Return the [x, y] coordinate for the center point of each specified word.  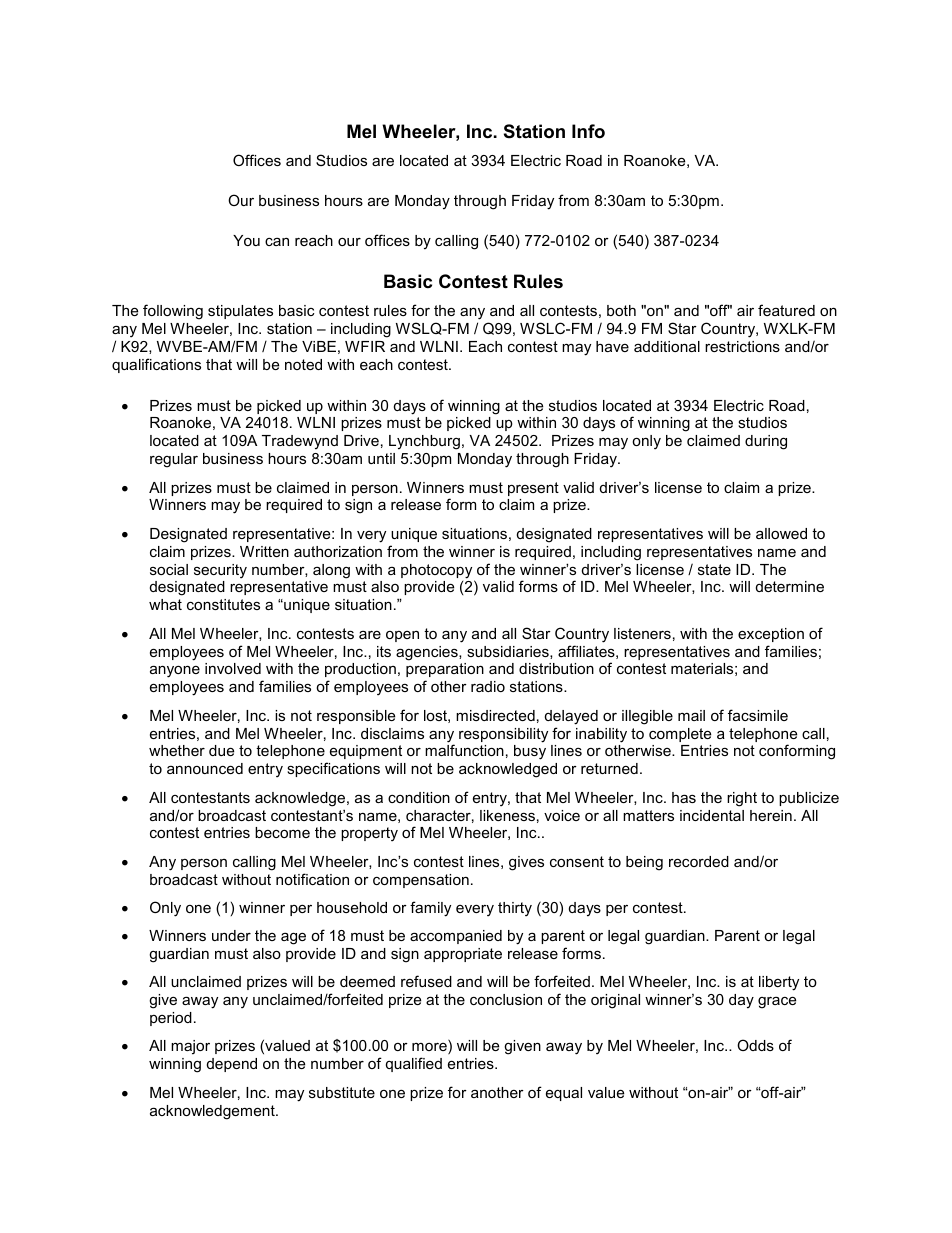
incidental [712, 815]
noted [303, 364]
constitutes [223, 604]
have [612, 346]
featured [786, 310]
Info [588, 131]
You [246, 240]
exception [771, 635]
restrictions [742, 346]
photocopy [438, 572]
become [282, 832]
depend [232, 1065]
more [430, 1049]
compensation [421, 881]
